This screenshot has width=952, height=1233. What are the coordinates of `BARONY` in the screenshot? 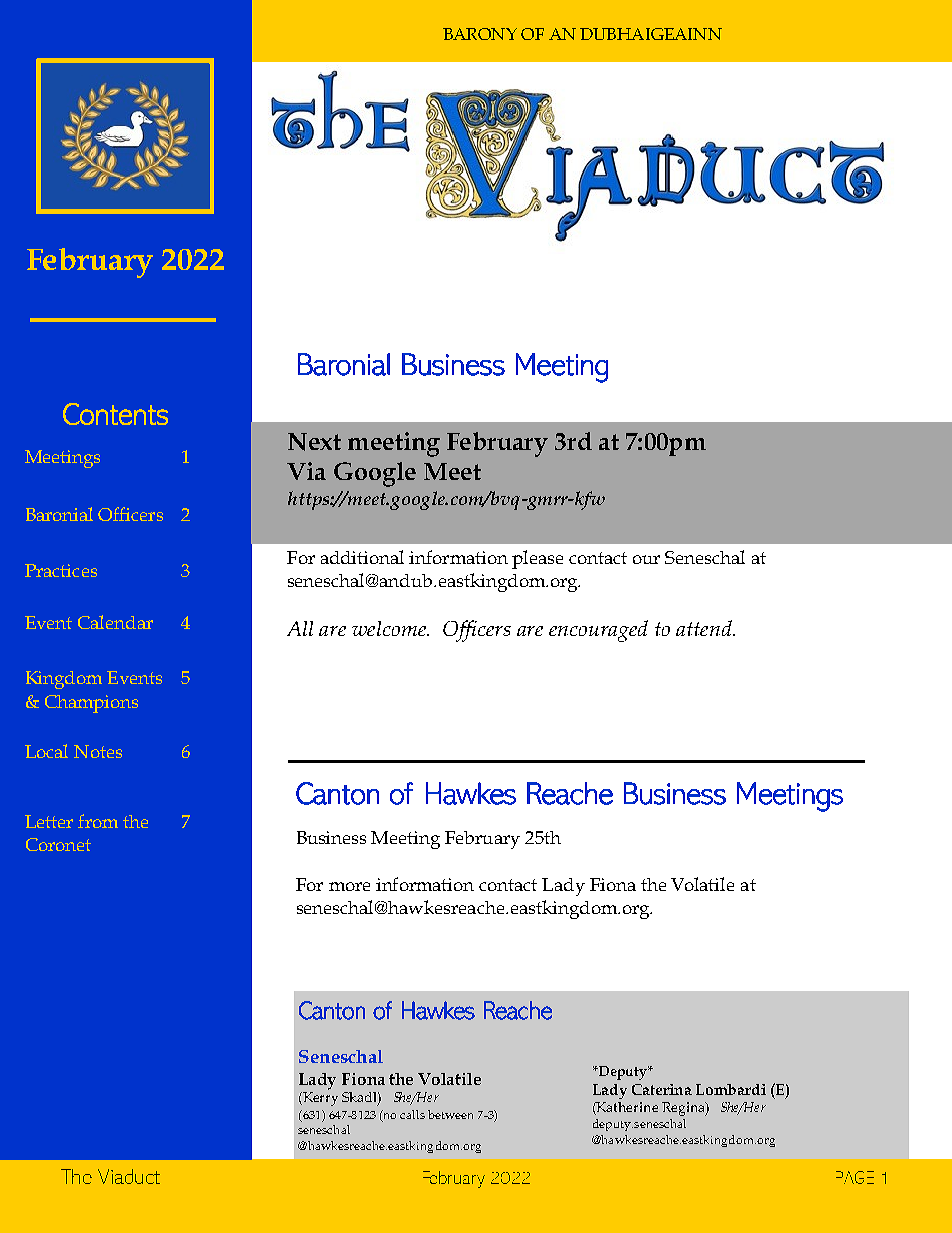 It's located at (480, 34).
